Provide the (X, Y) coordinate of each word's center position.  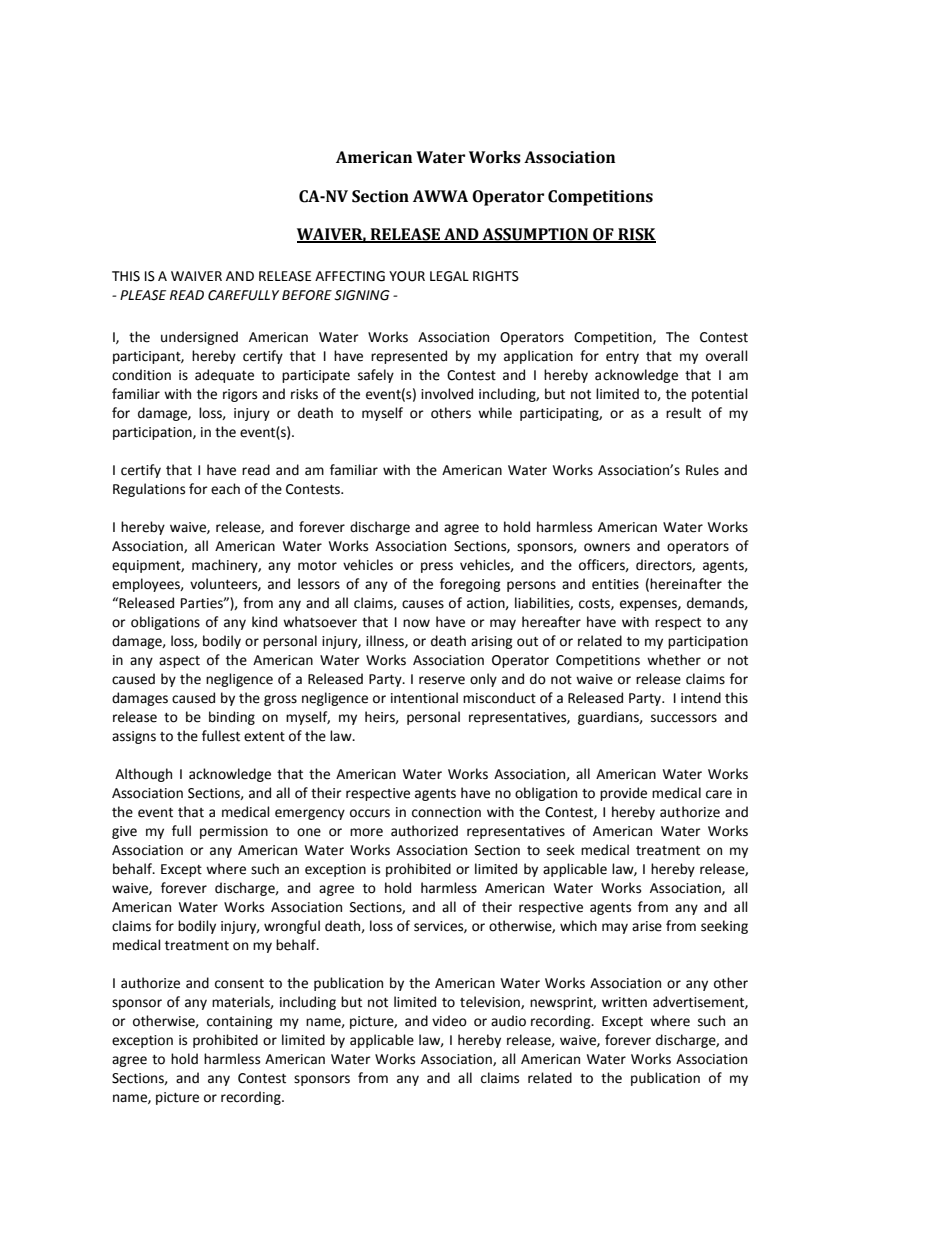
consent (239, 984)
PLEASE (143, 295)
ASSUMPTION (535, 235)
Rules (702, 470)
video (449, 1021)
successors (684, 718)
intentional (424, 698)
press (437, 567)
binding (232, 718)
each (225, 489)
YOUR (407, 276)
